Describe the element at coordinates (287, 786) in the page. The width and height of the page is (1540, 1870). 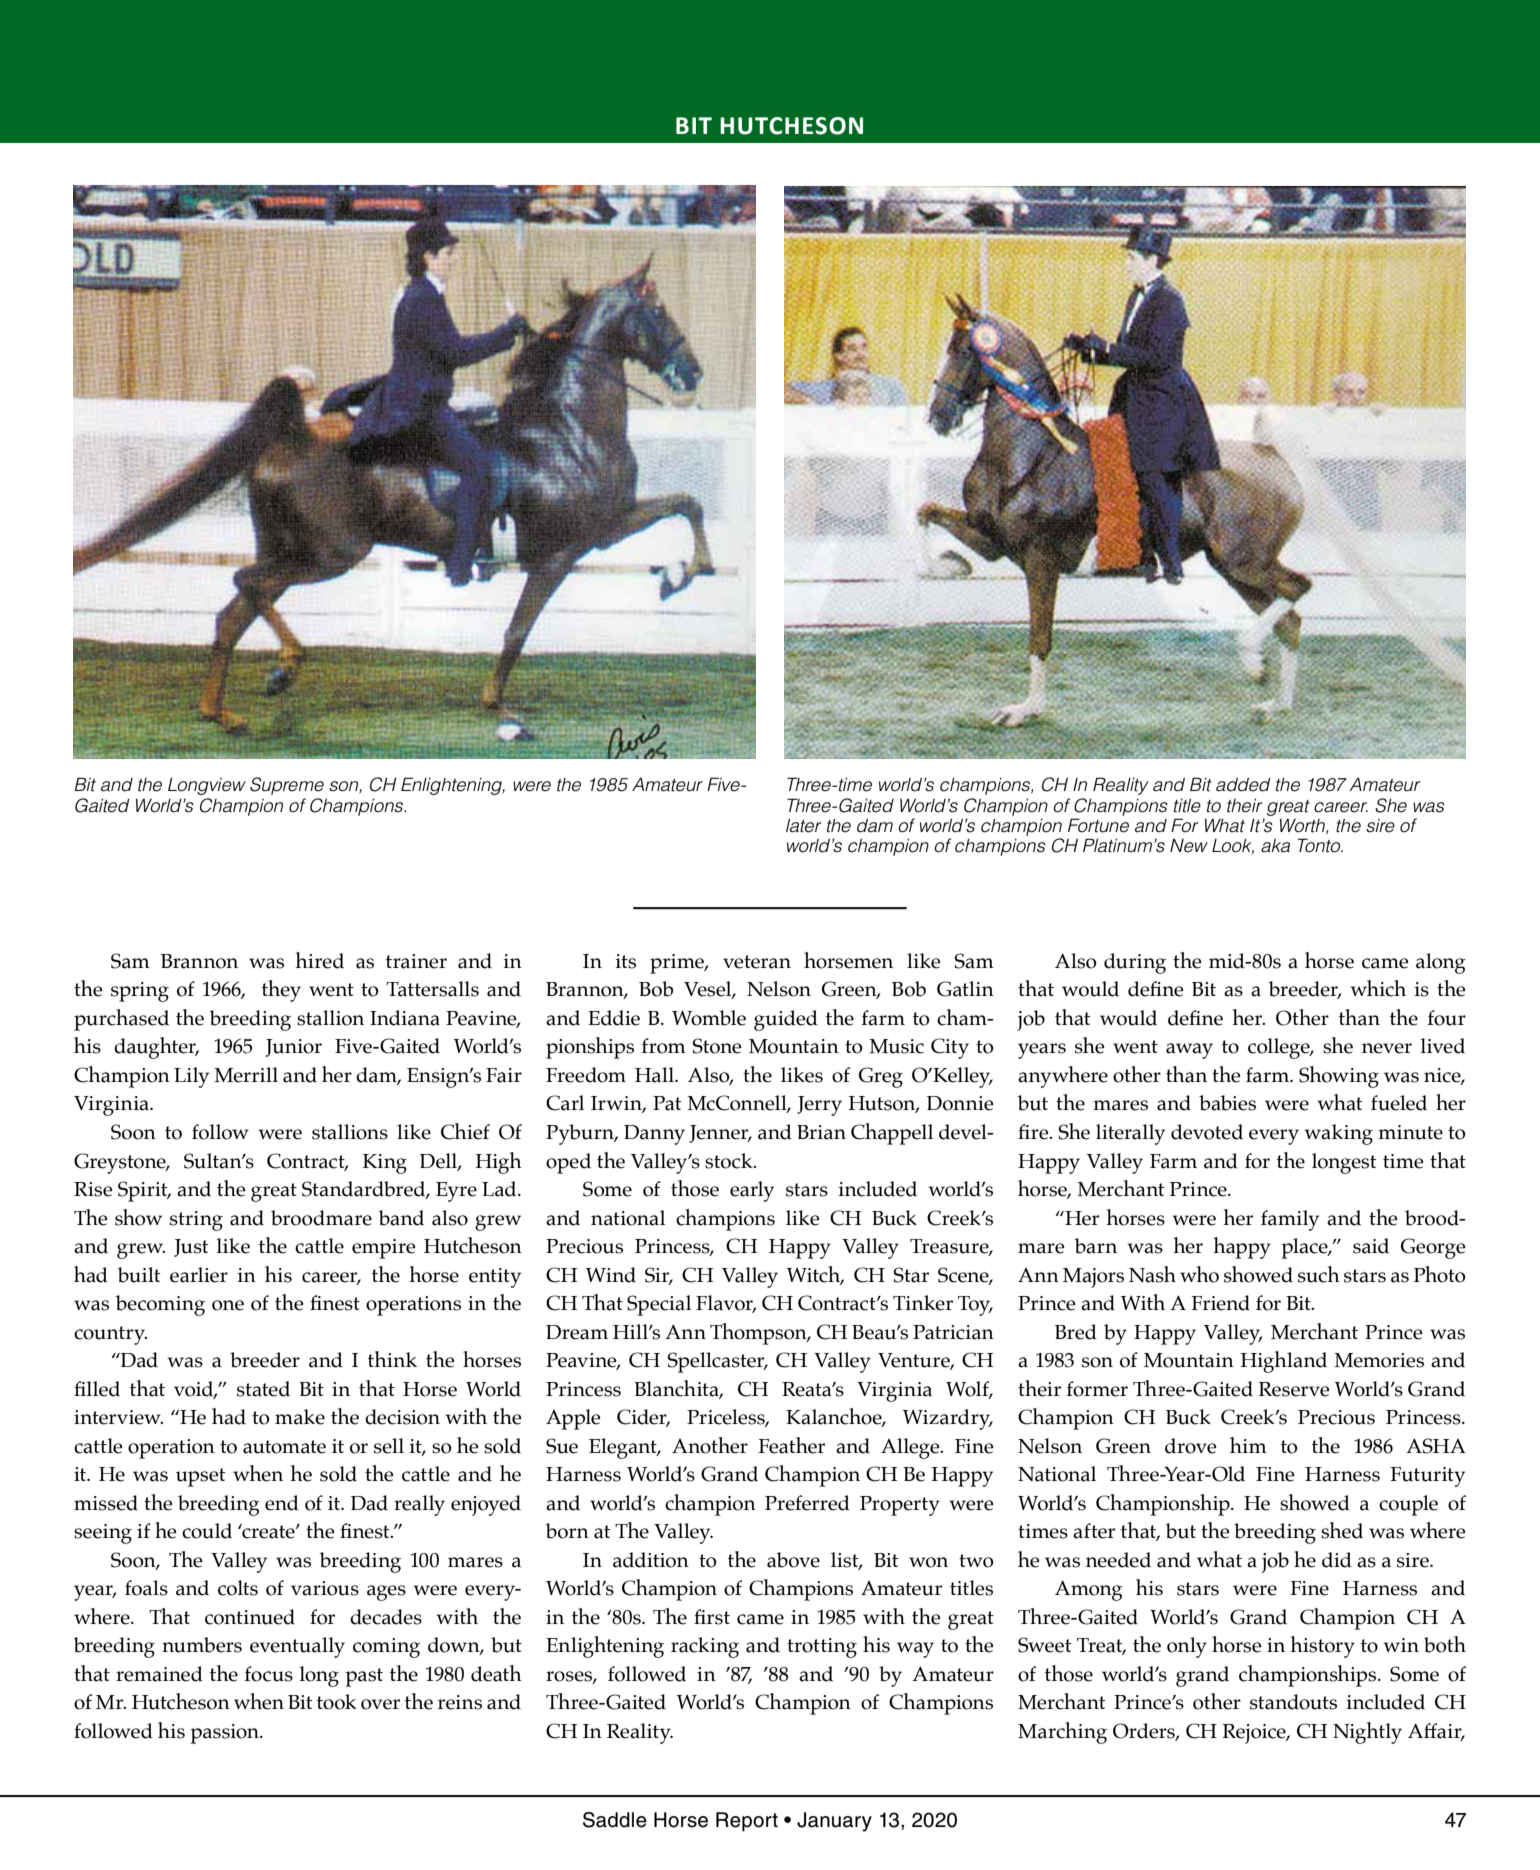
I see `Supreme` at that location.
